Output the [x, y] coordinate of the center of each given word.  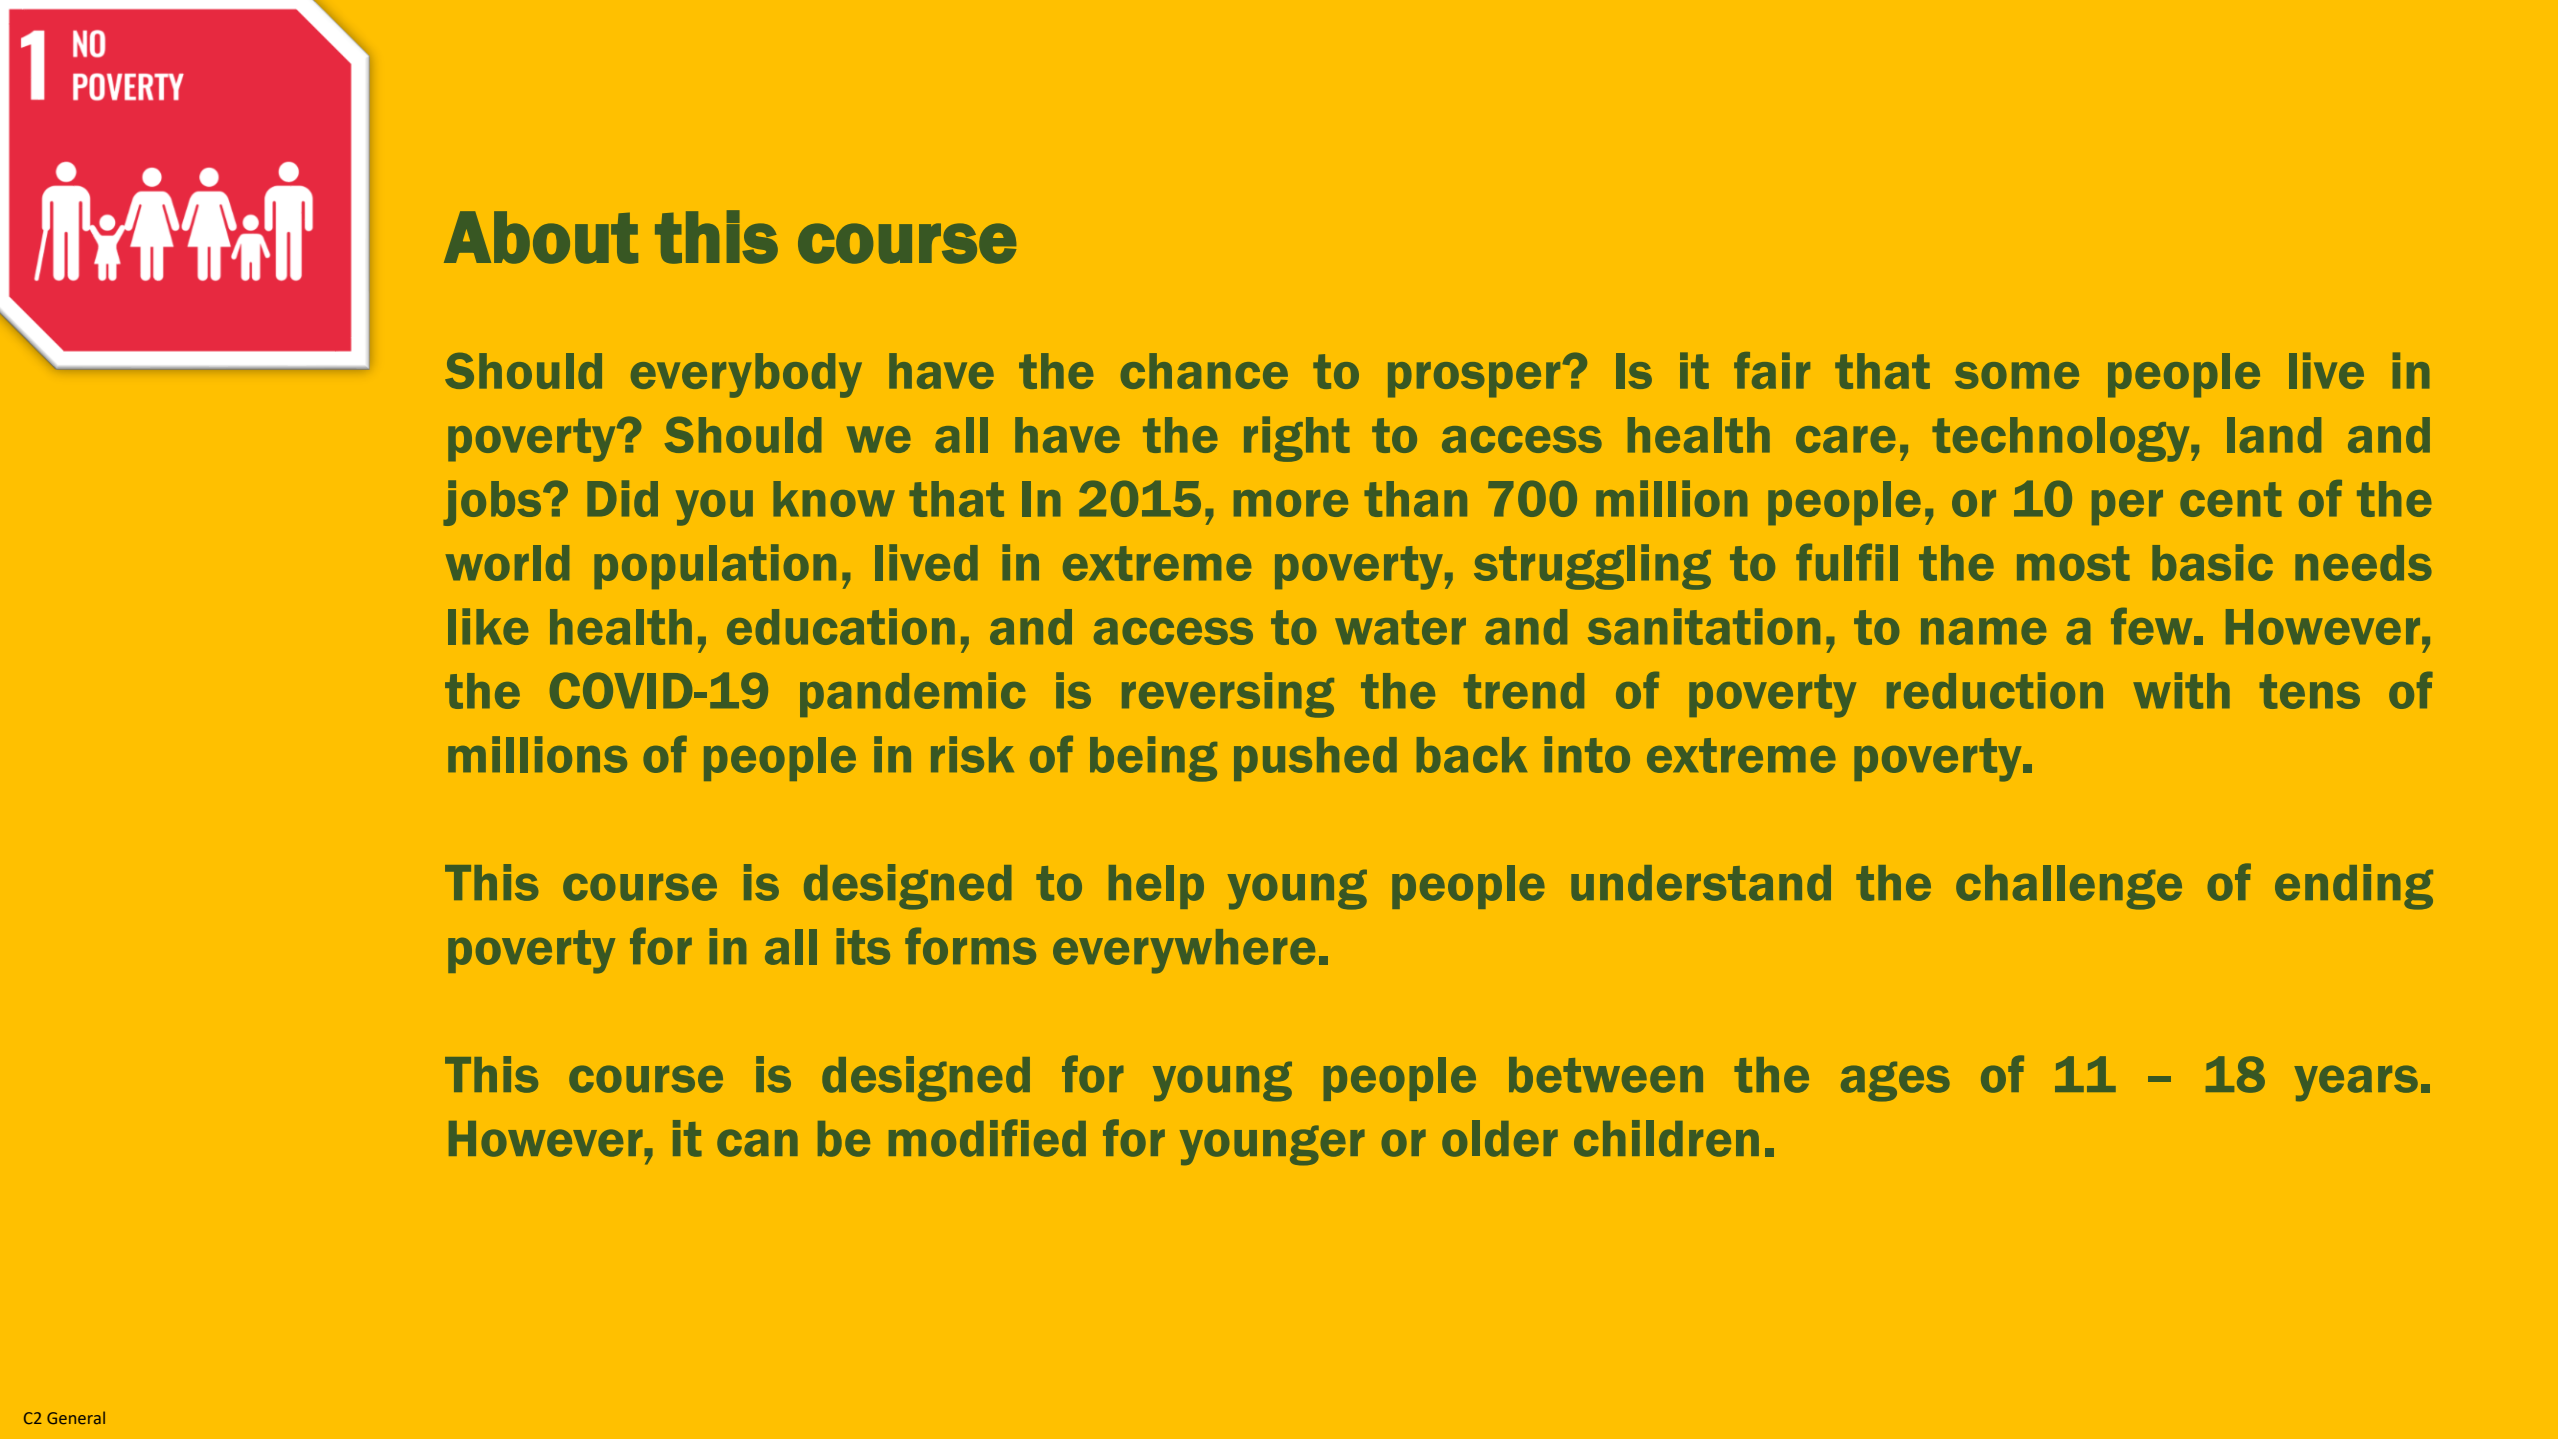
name [1983, 631]
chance [1204, 371]
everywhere [1184, 951]
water [1400, 627]
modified [987, 1138]
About [541, 237]
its [863, 946]
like [488, 626]
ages [1895, 1081]
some [2017, 375]
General [76, 1417]
